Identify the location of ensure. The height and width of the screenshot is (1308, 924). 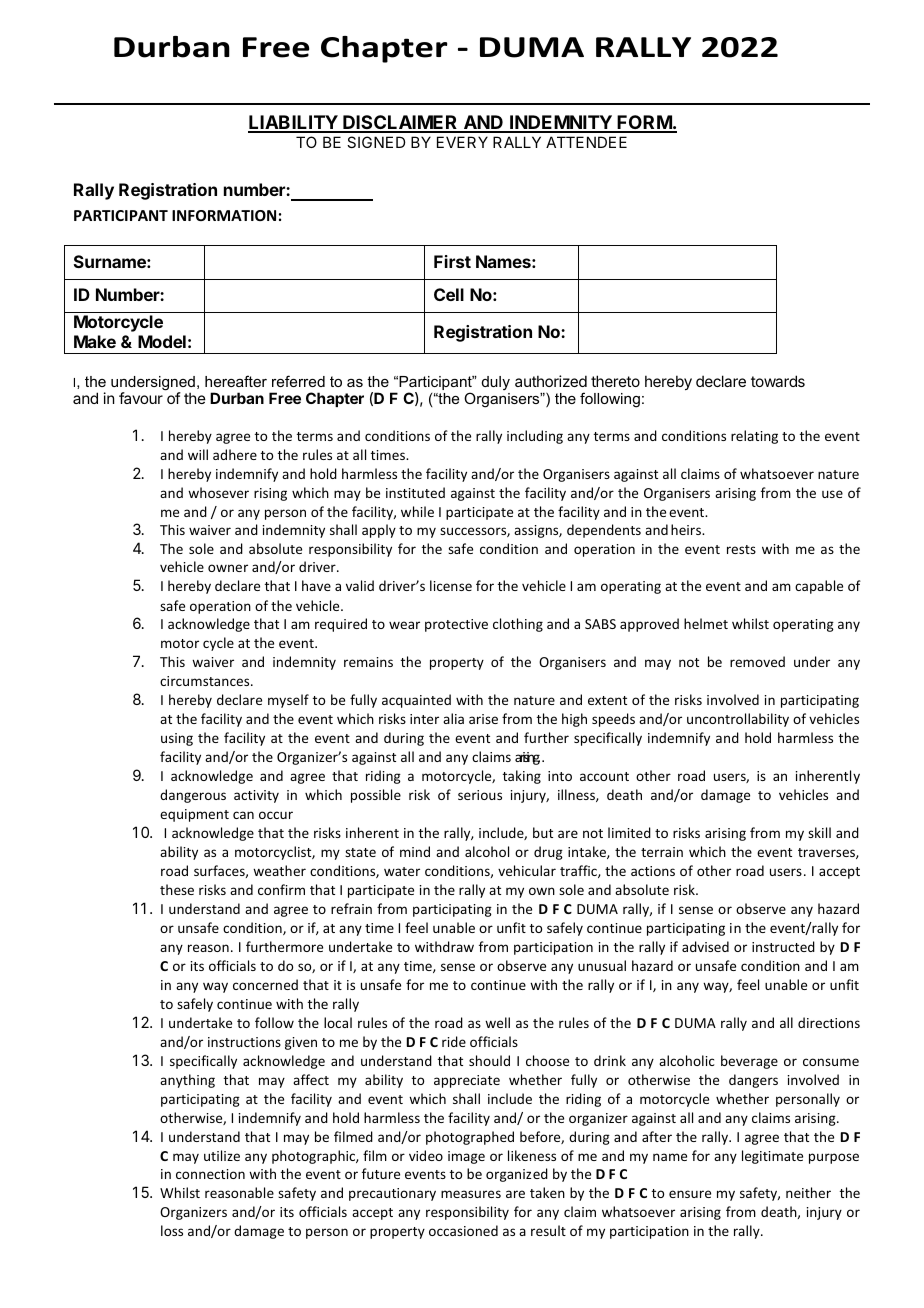
(690, 1194).
